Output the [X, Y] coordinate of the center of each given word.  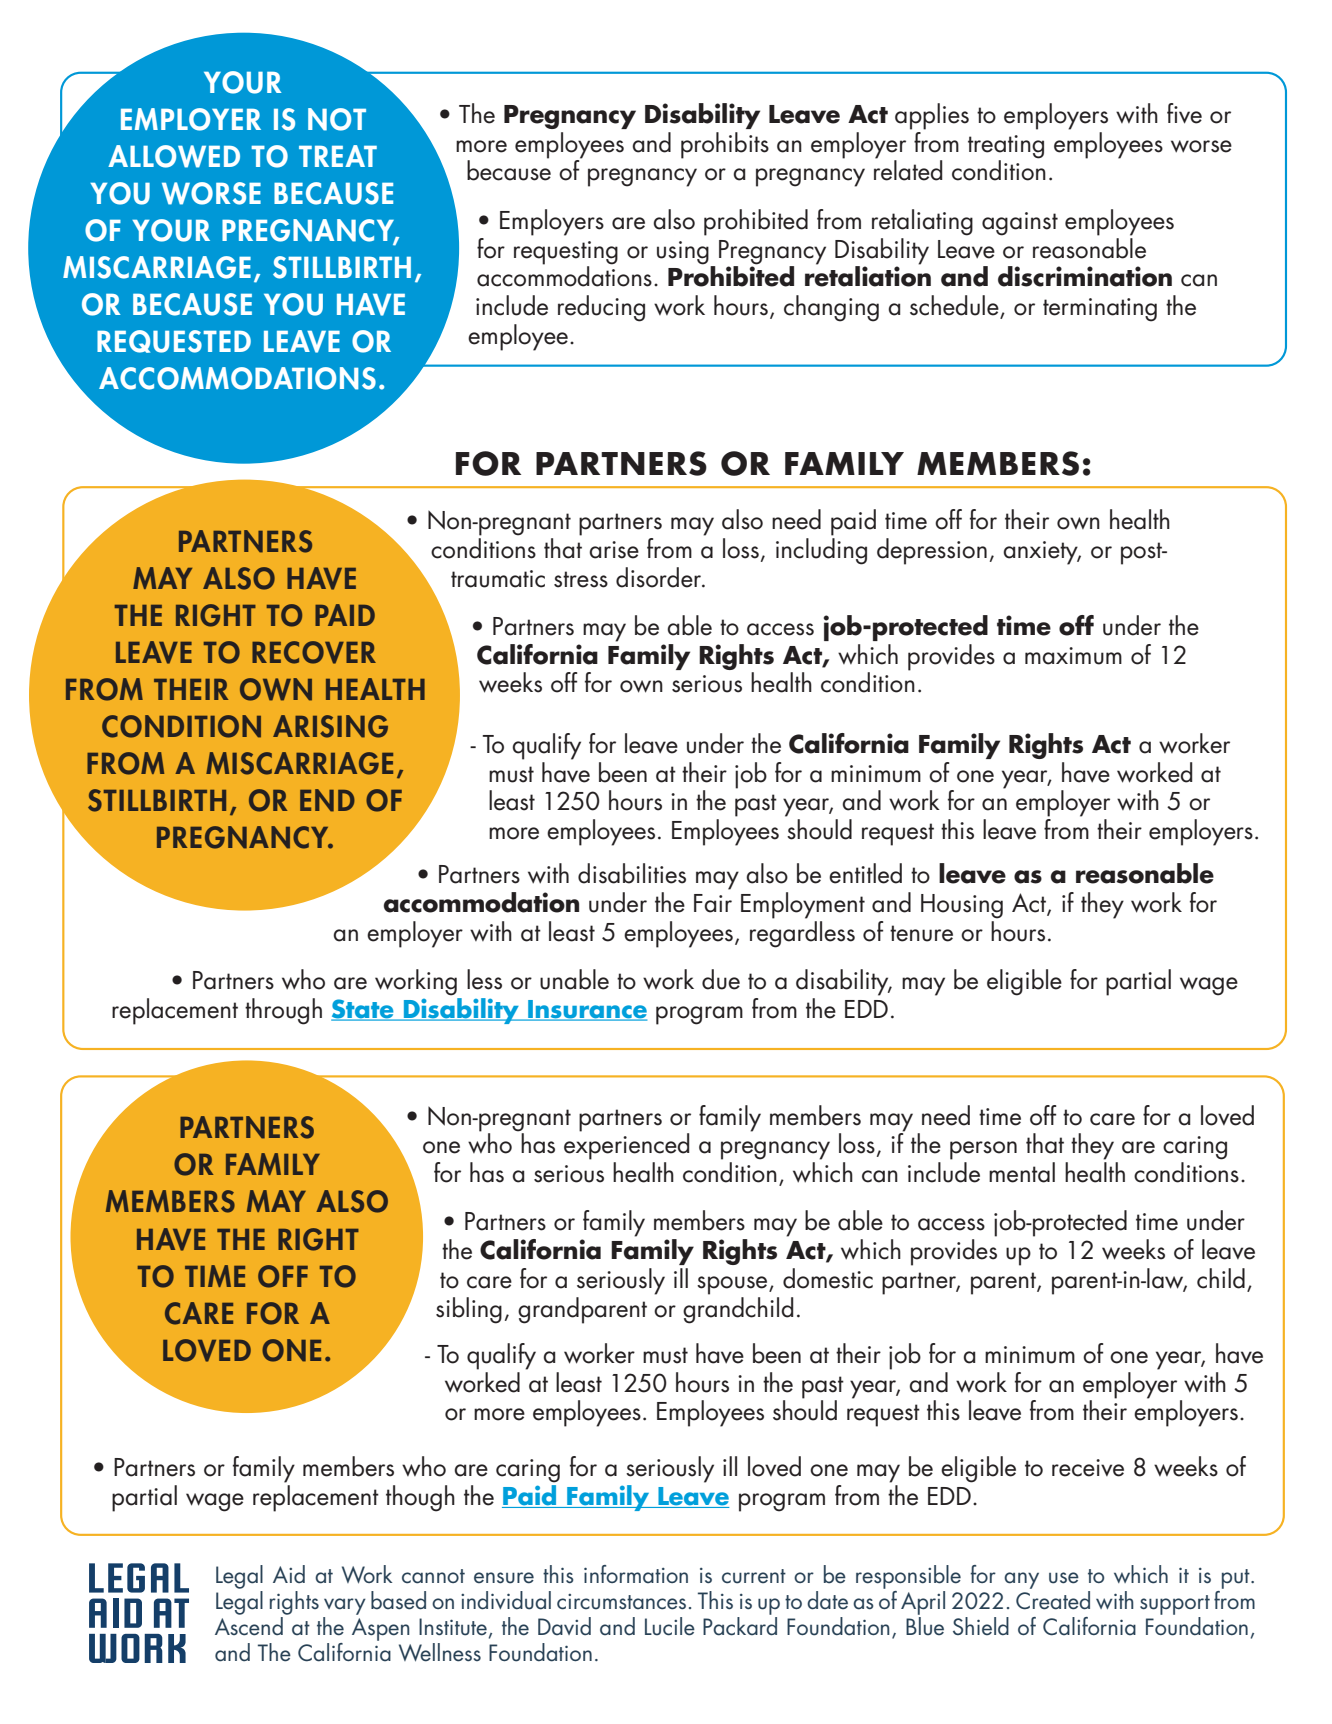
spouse [733, 1285]
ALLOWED [174, 156]
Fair [713, 903]
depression [932, 551]
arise [614, 550]
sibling [469, 1310]
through [283, 1011]
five [1184, 113]
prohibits [725, 145]
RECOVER [314, 652]
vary [345, 1606]
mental [1022, 1172]
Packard [740, 1626]
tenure [921, 933]
